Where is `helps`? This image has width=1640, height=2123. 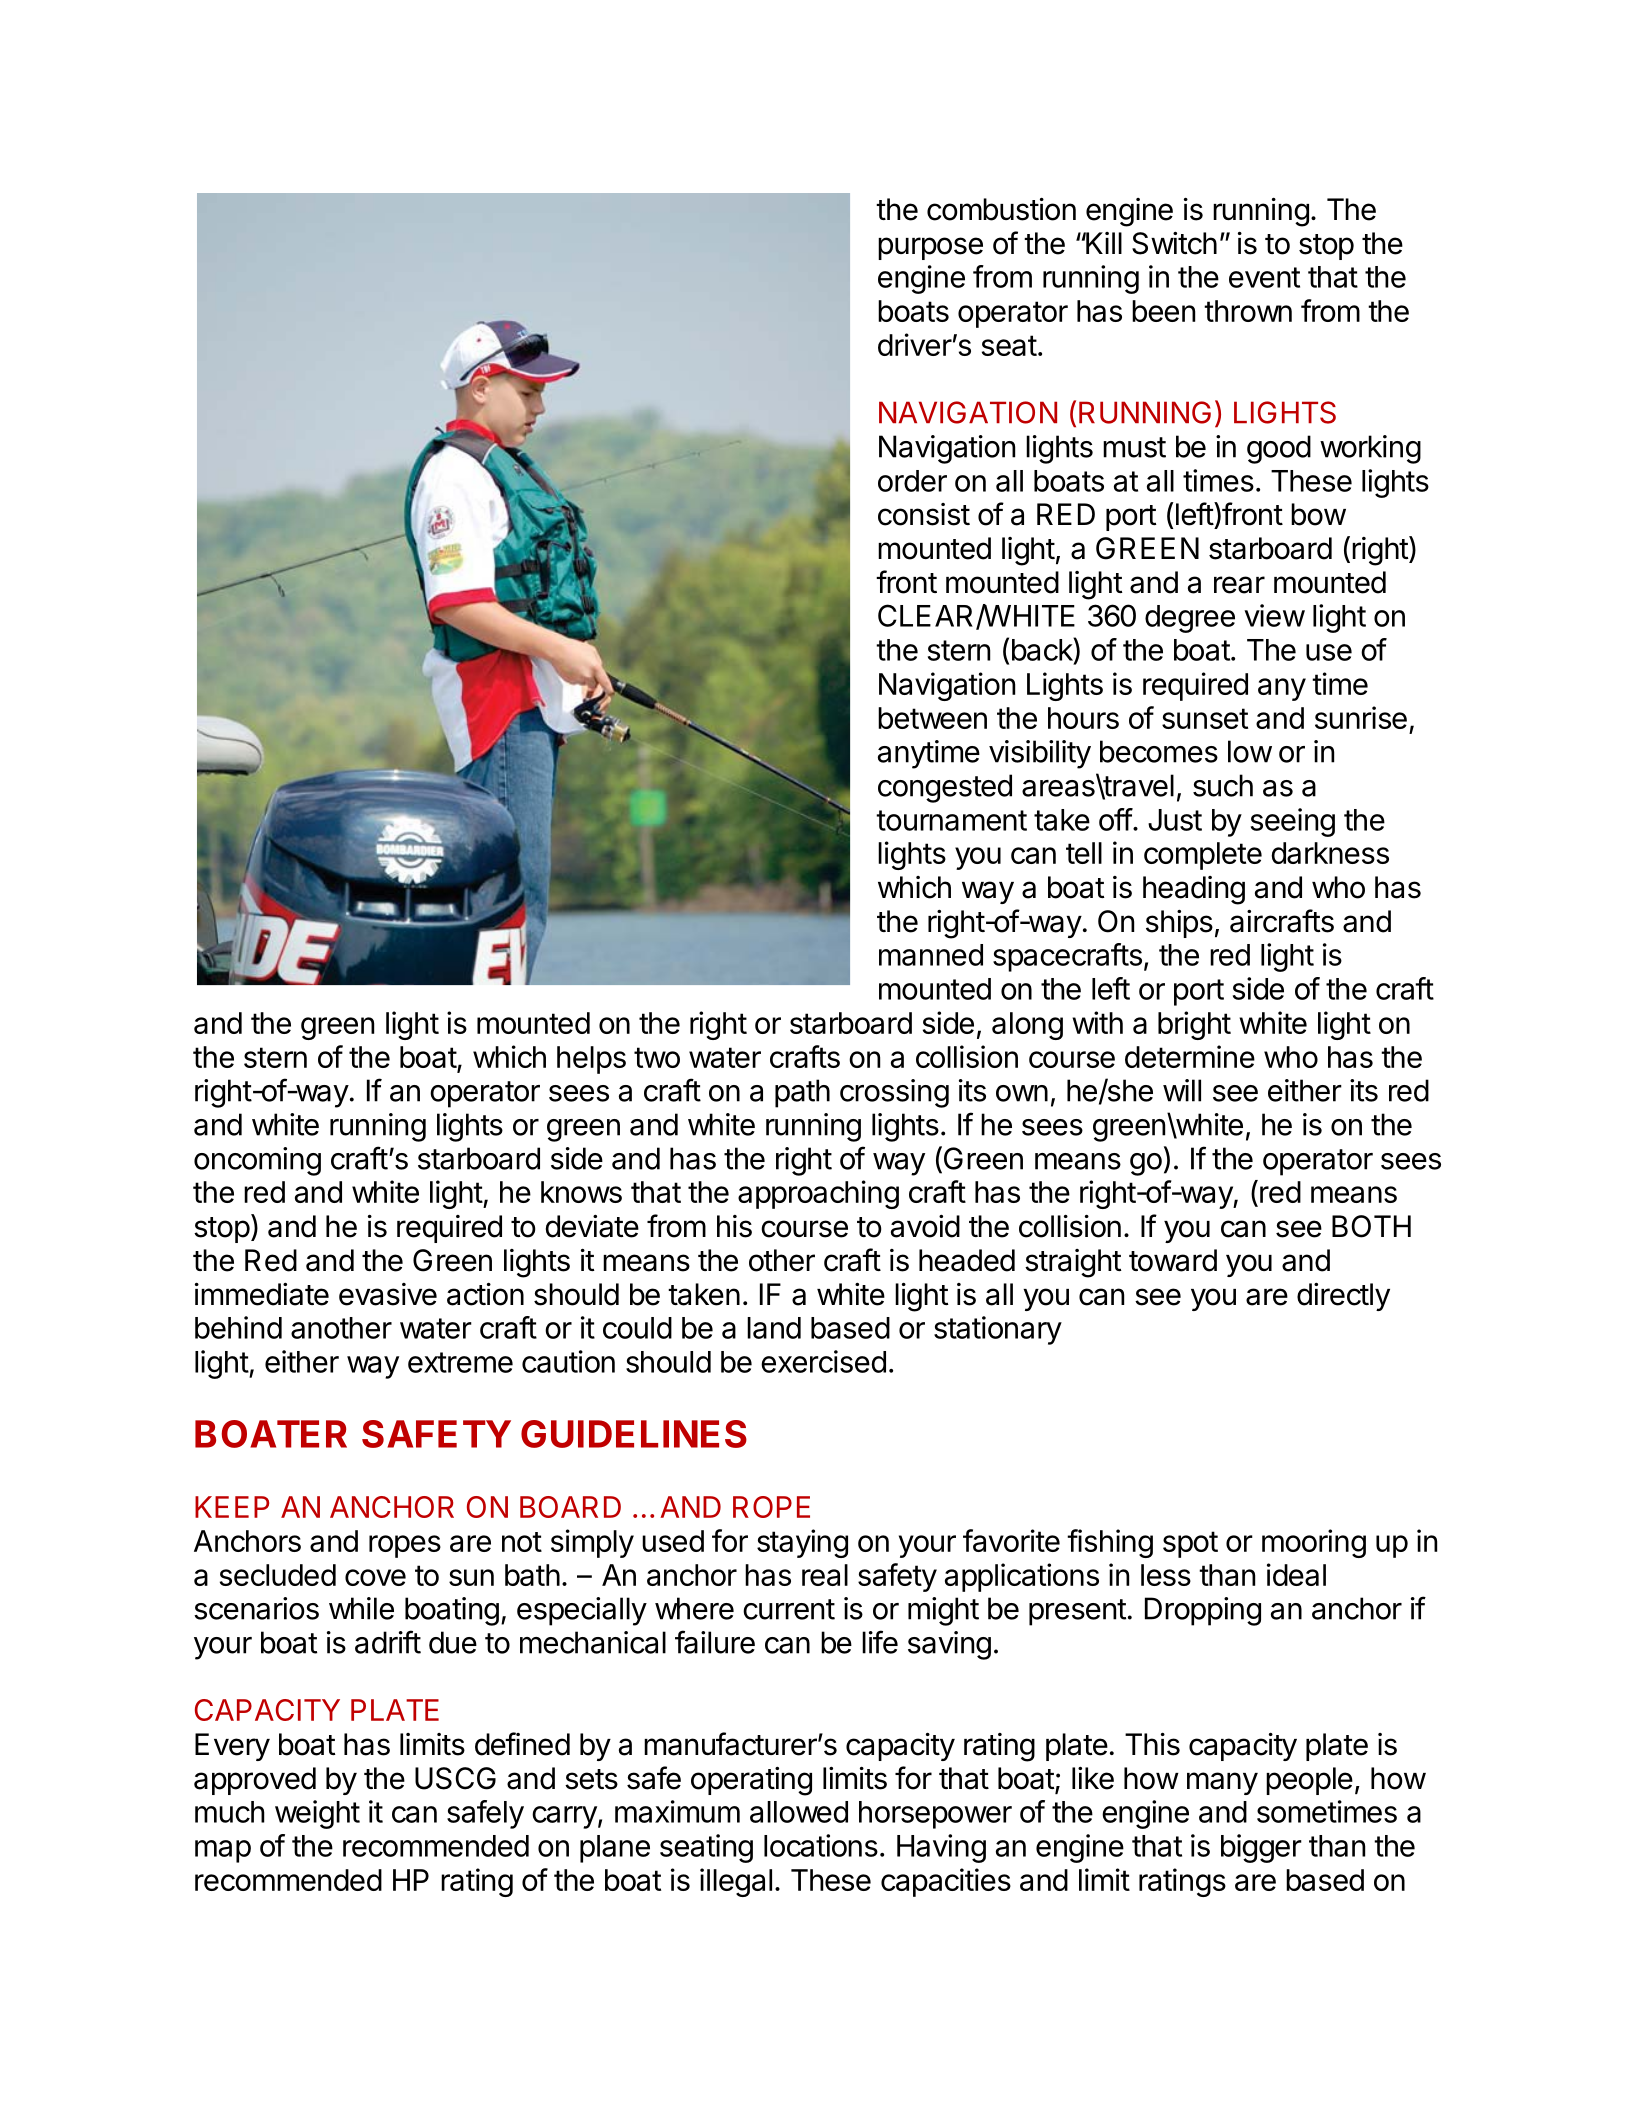 helps is located at coordinates (591, 1060).
